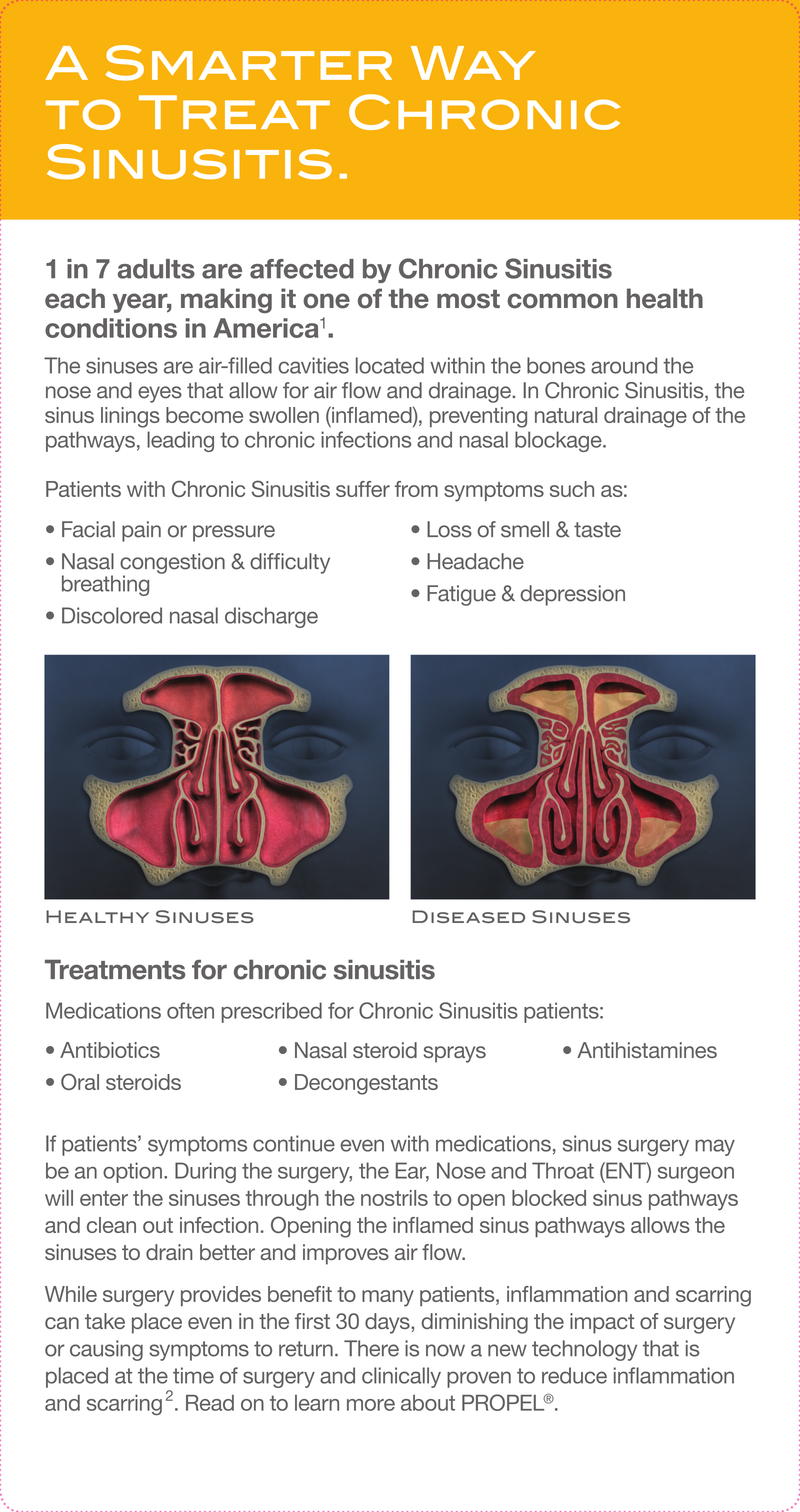  I want to click on common, so click(562, 301).
